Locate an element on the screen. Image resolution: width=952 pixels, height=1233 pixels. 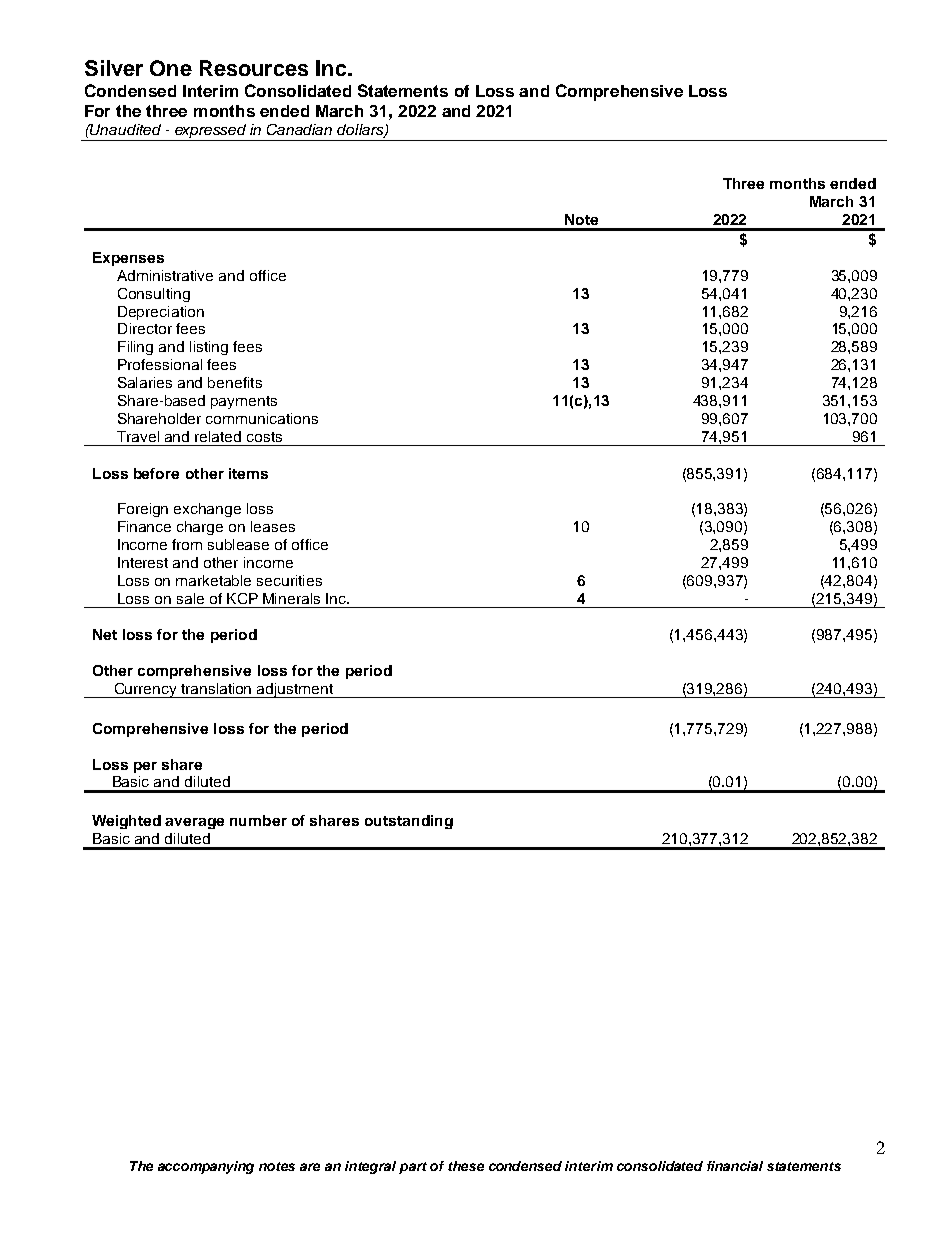
Minerals is located at coordinates (291, 598).
